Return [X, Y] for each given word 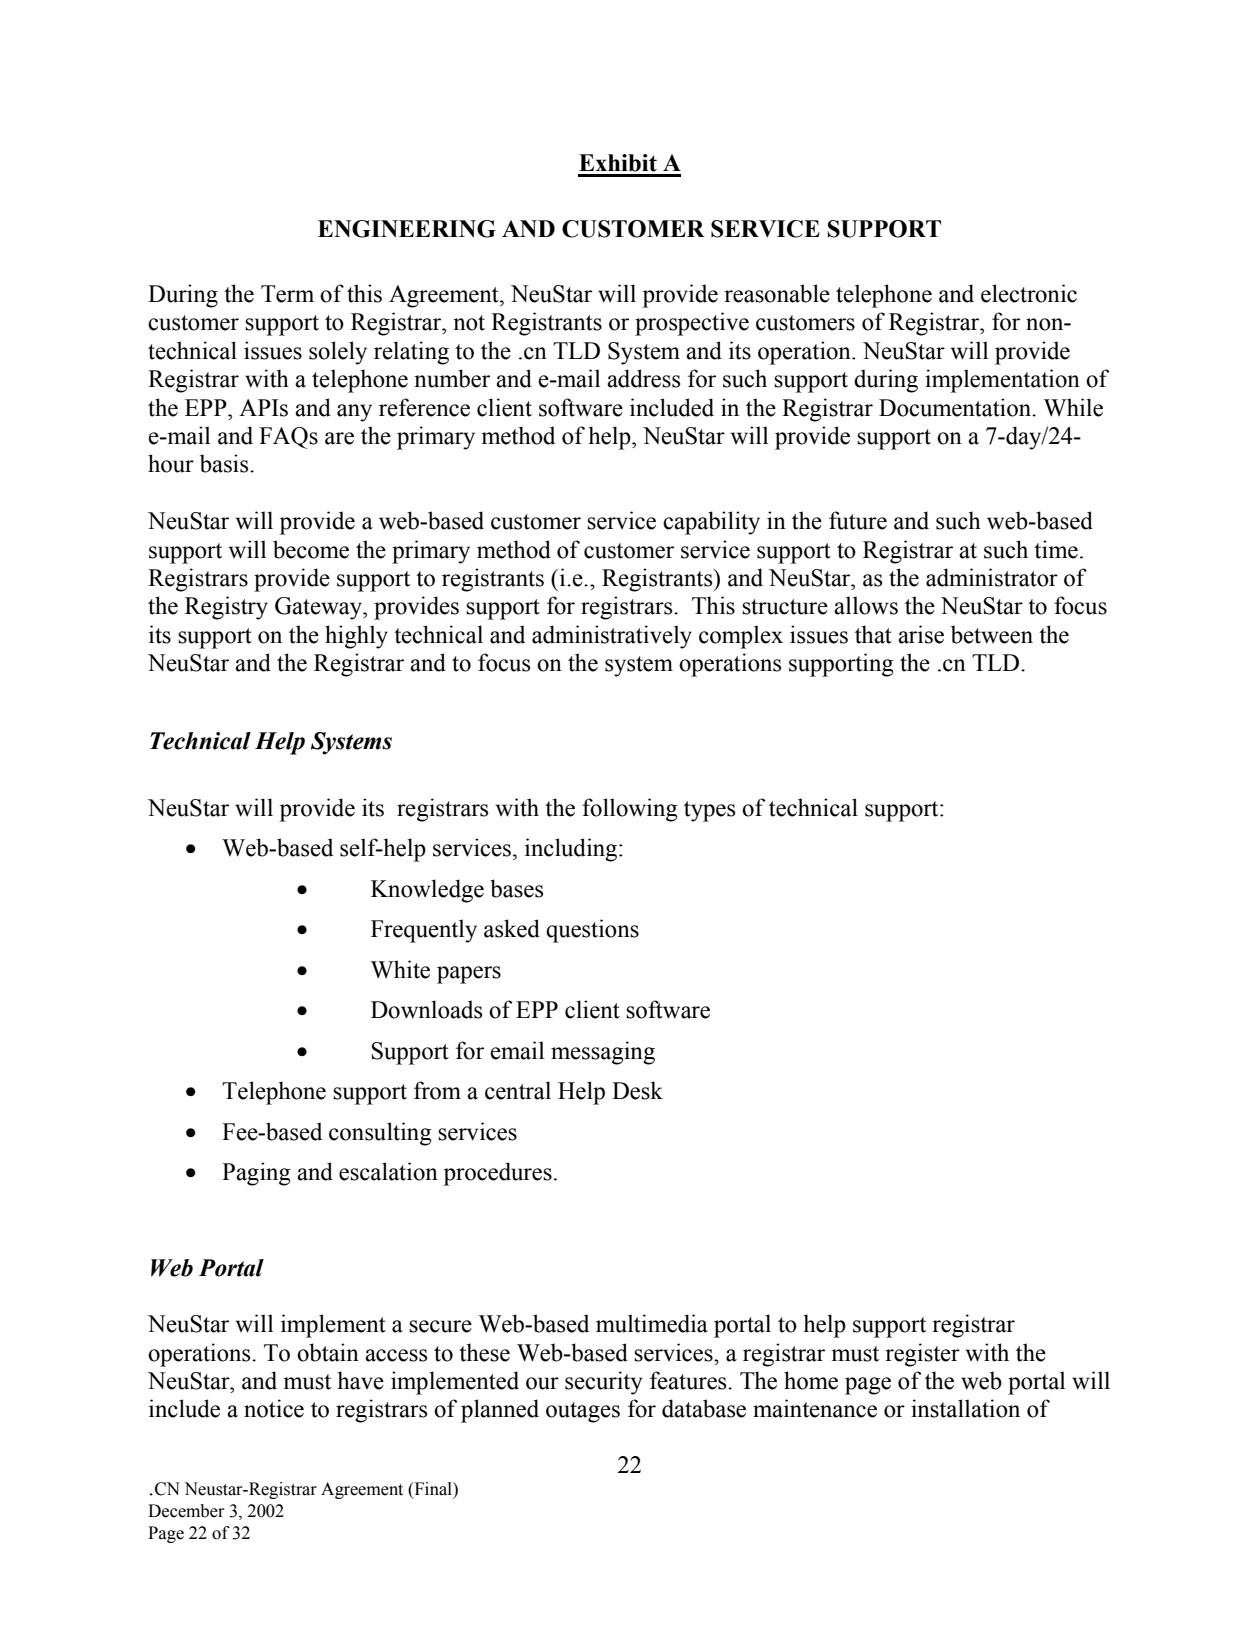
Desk [637, 1090]
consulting [380, 1134]
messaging [603, 1053]
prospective [692, 324]
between [992, 634]
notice [274, 1408]
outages [583, 1412]
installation [965, 1408]
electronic [1029, 293]
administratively [612, 637]
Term [287, 294]
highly [356, 637]
